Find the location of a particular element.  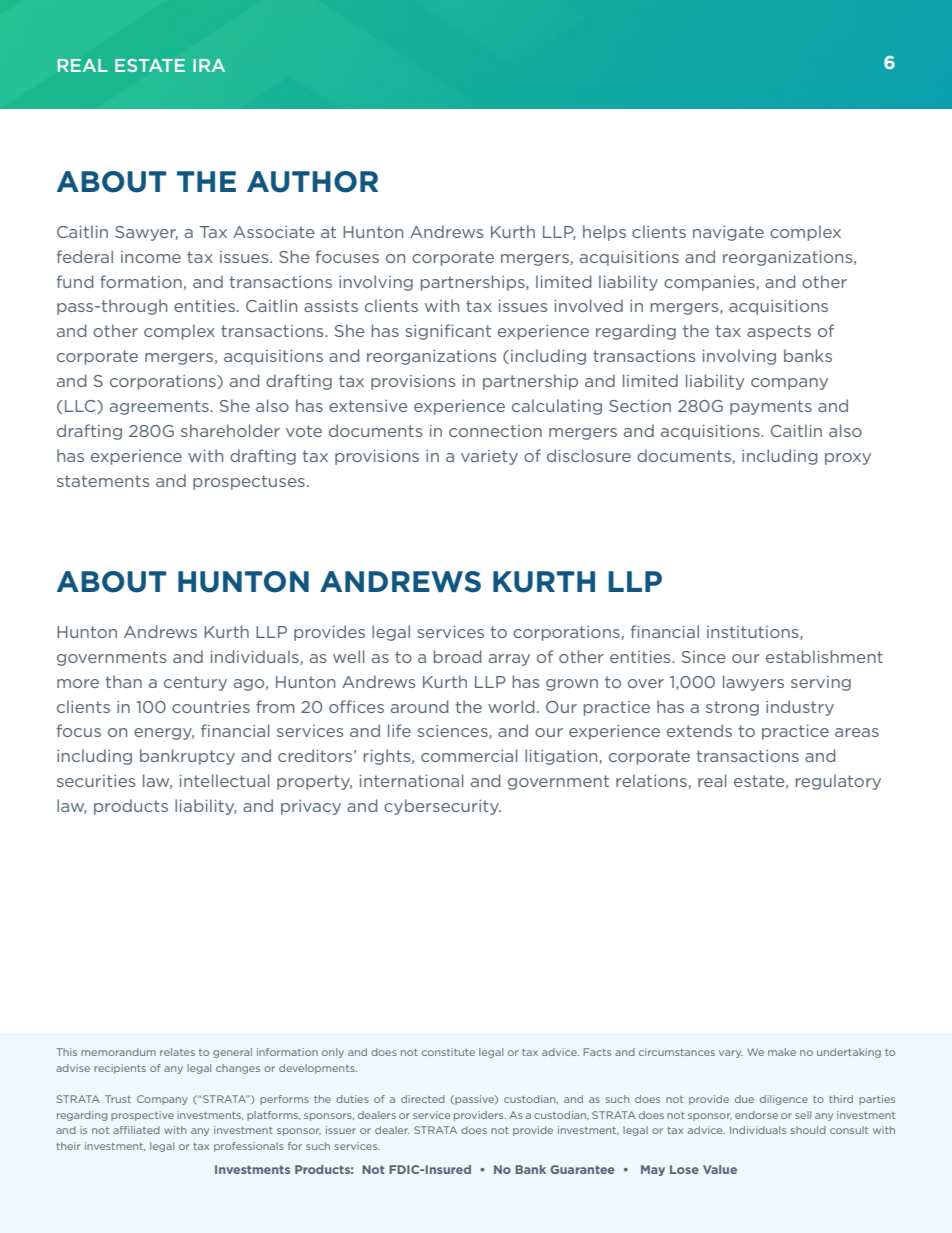

navigate is located at coordinates (728, 233).
